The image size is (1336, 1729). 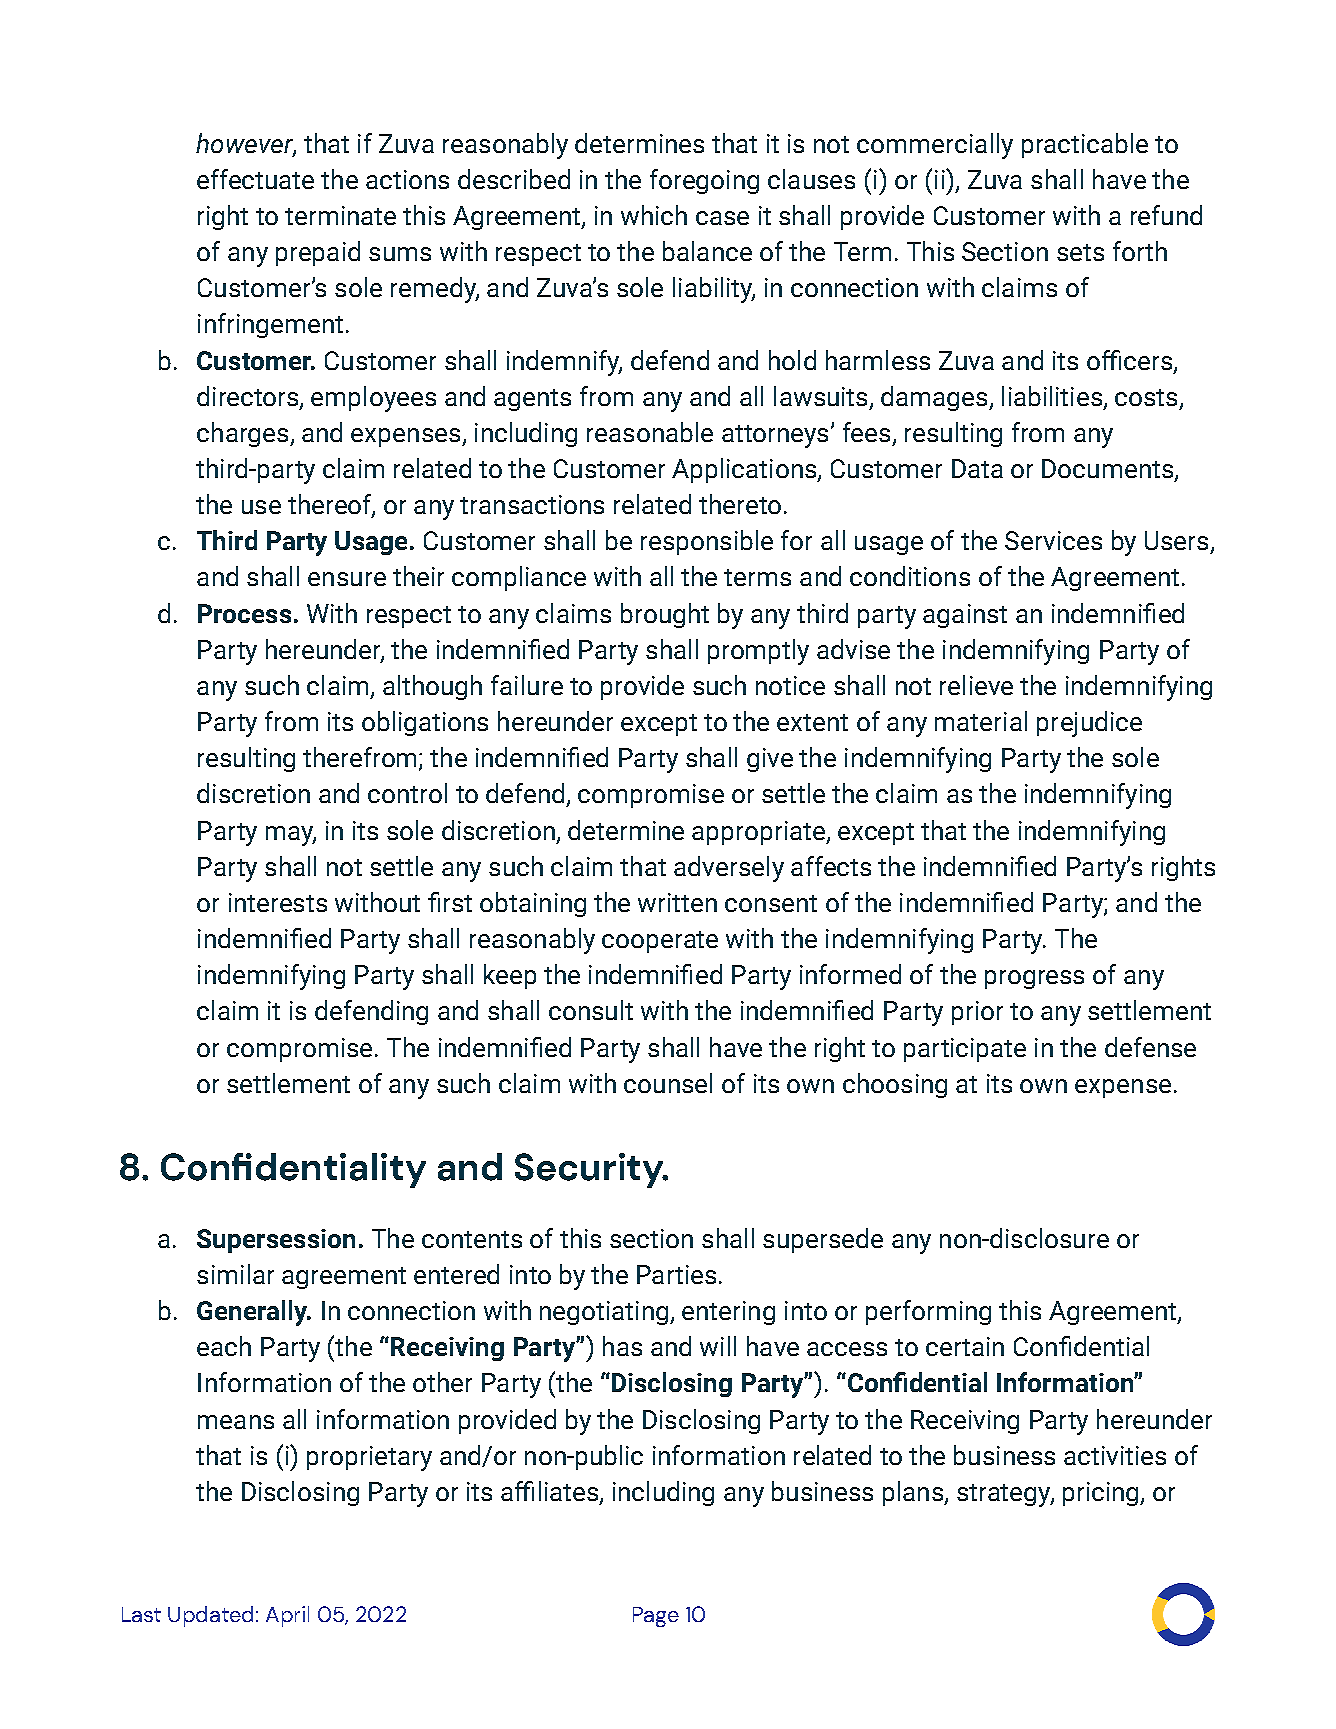 What do you see at coordinates (244, 613) in the document?
I see `Process` at bounding box center [244, 613].
